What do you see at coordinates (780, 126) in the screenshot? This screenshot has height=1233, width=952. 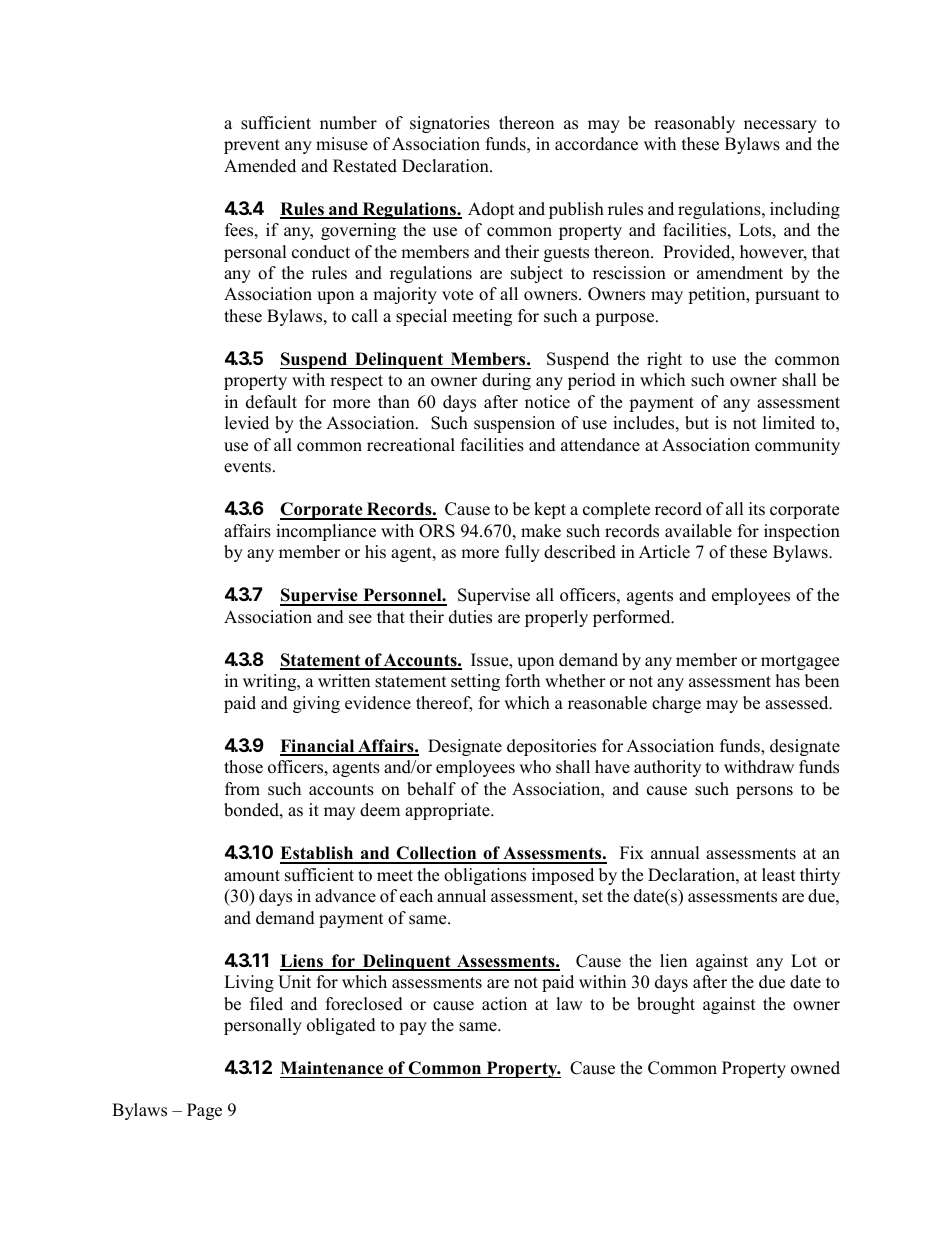 I see `necessary` at bounding box center [780, 126].
